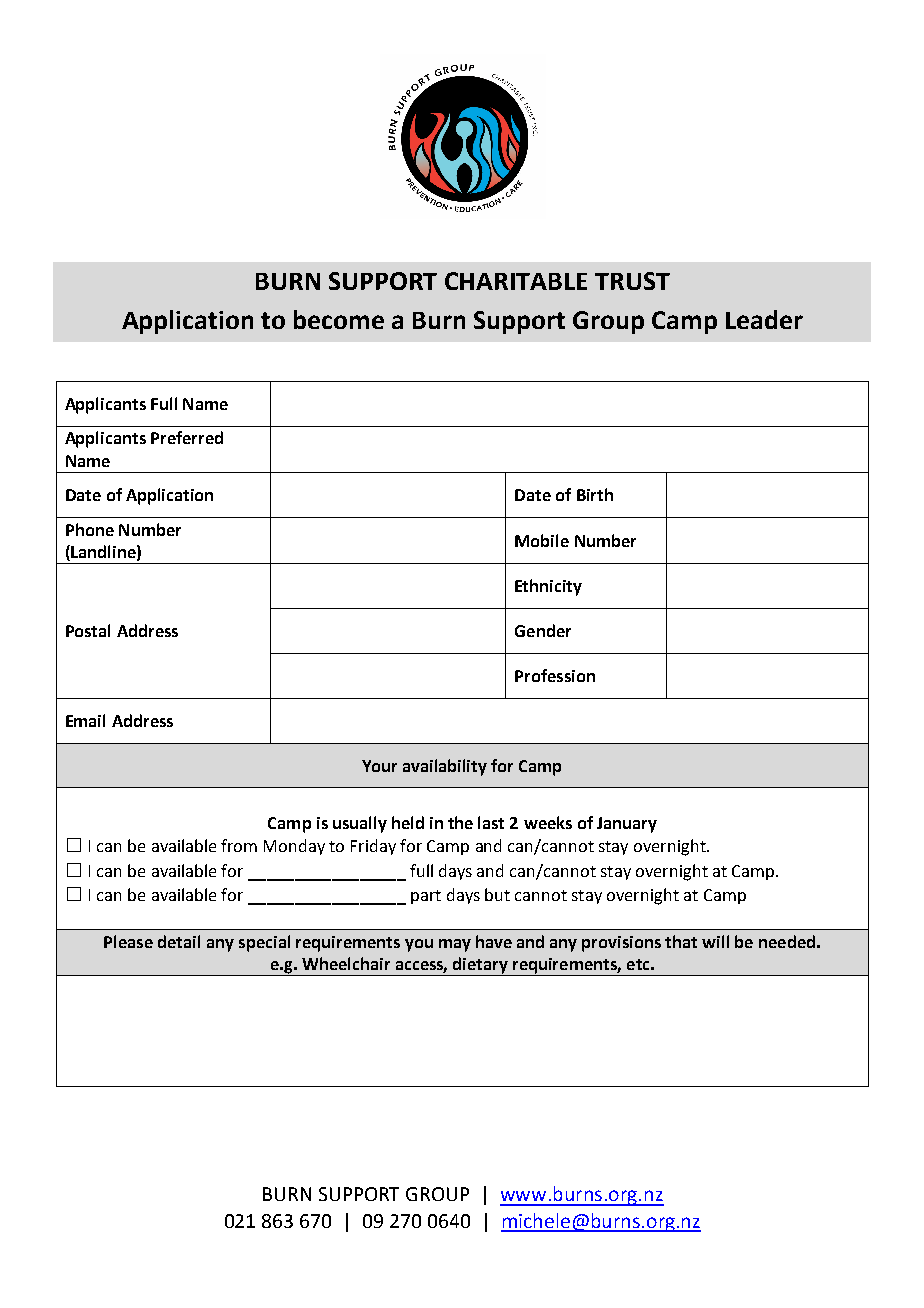  I want to click on may, so click(455, 945).
